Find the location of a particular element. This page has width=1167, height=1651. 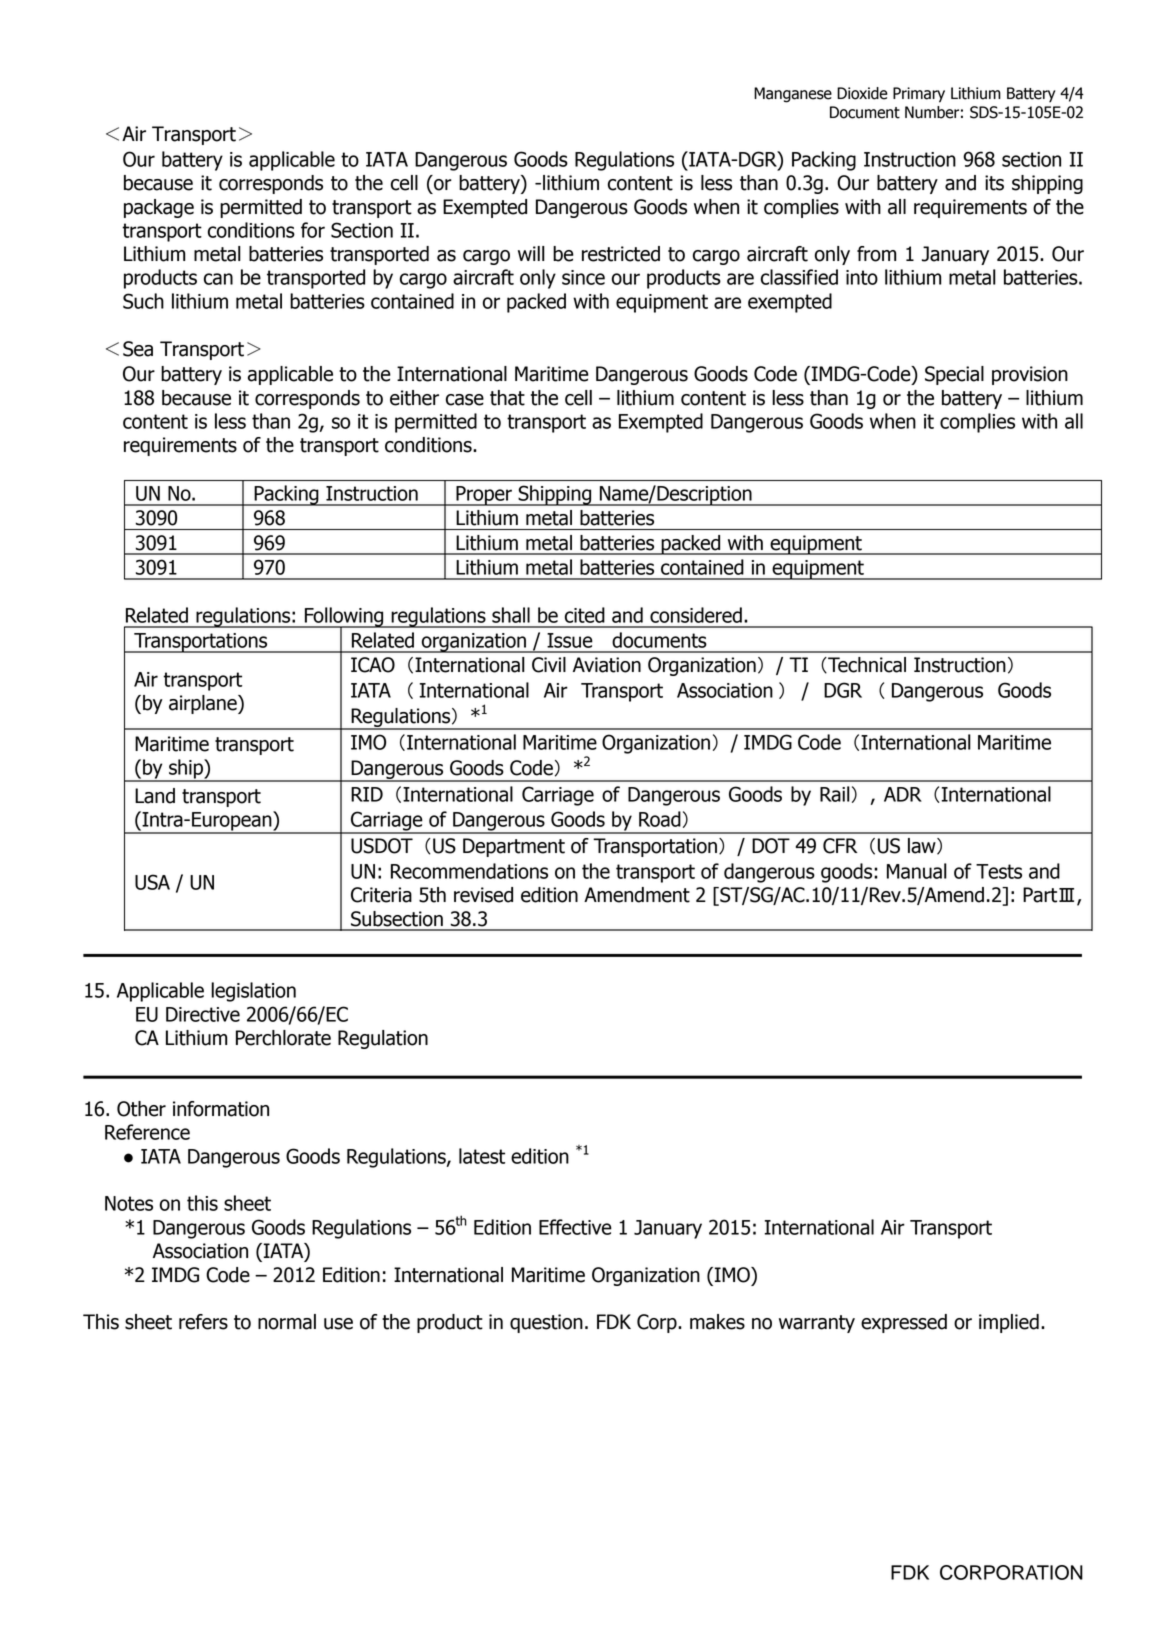

airplane is located at coordinates (204, 704).
